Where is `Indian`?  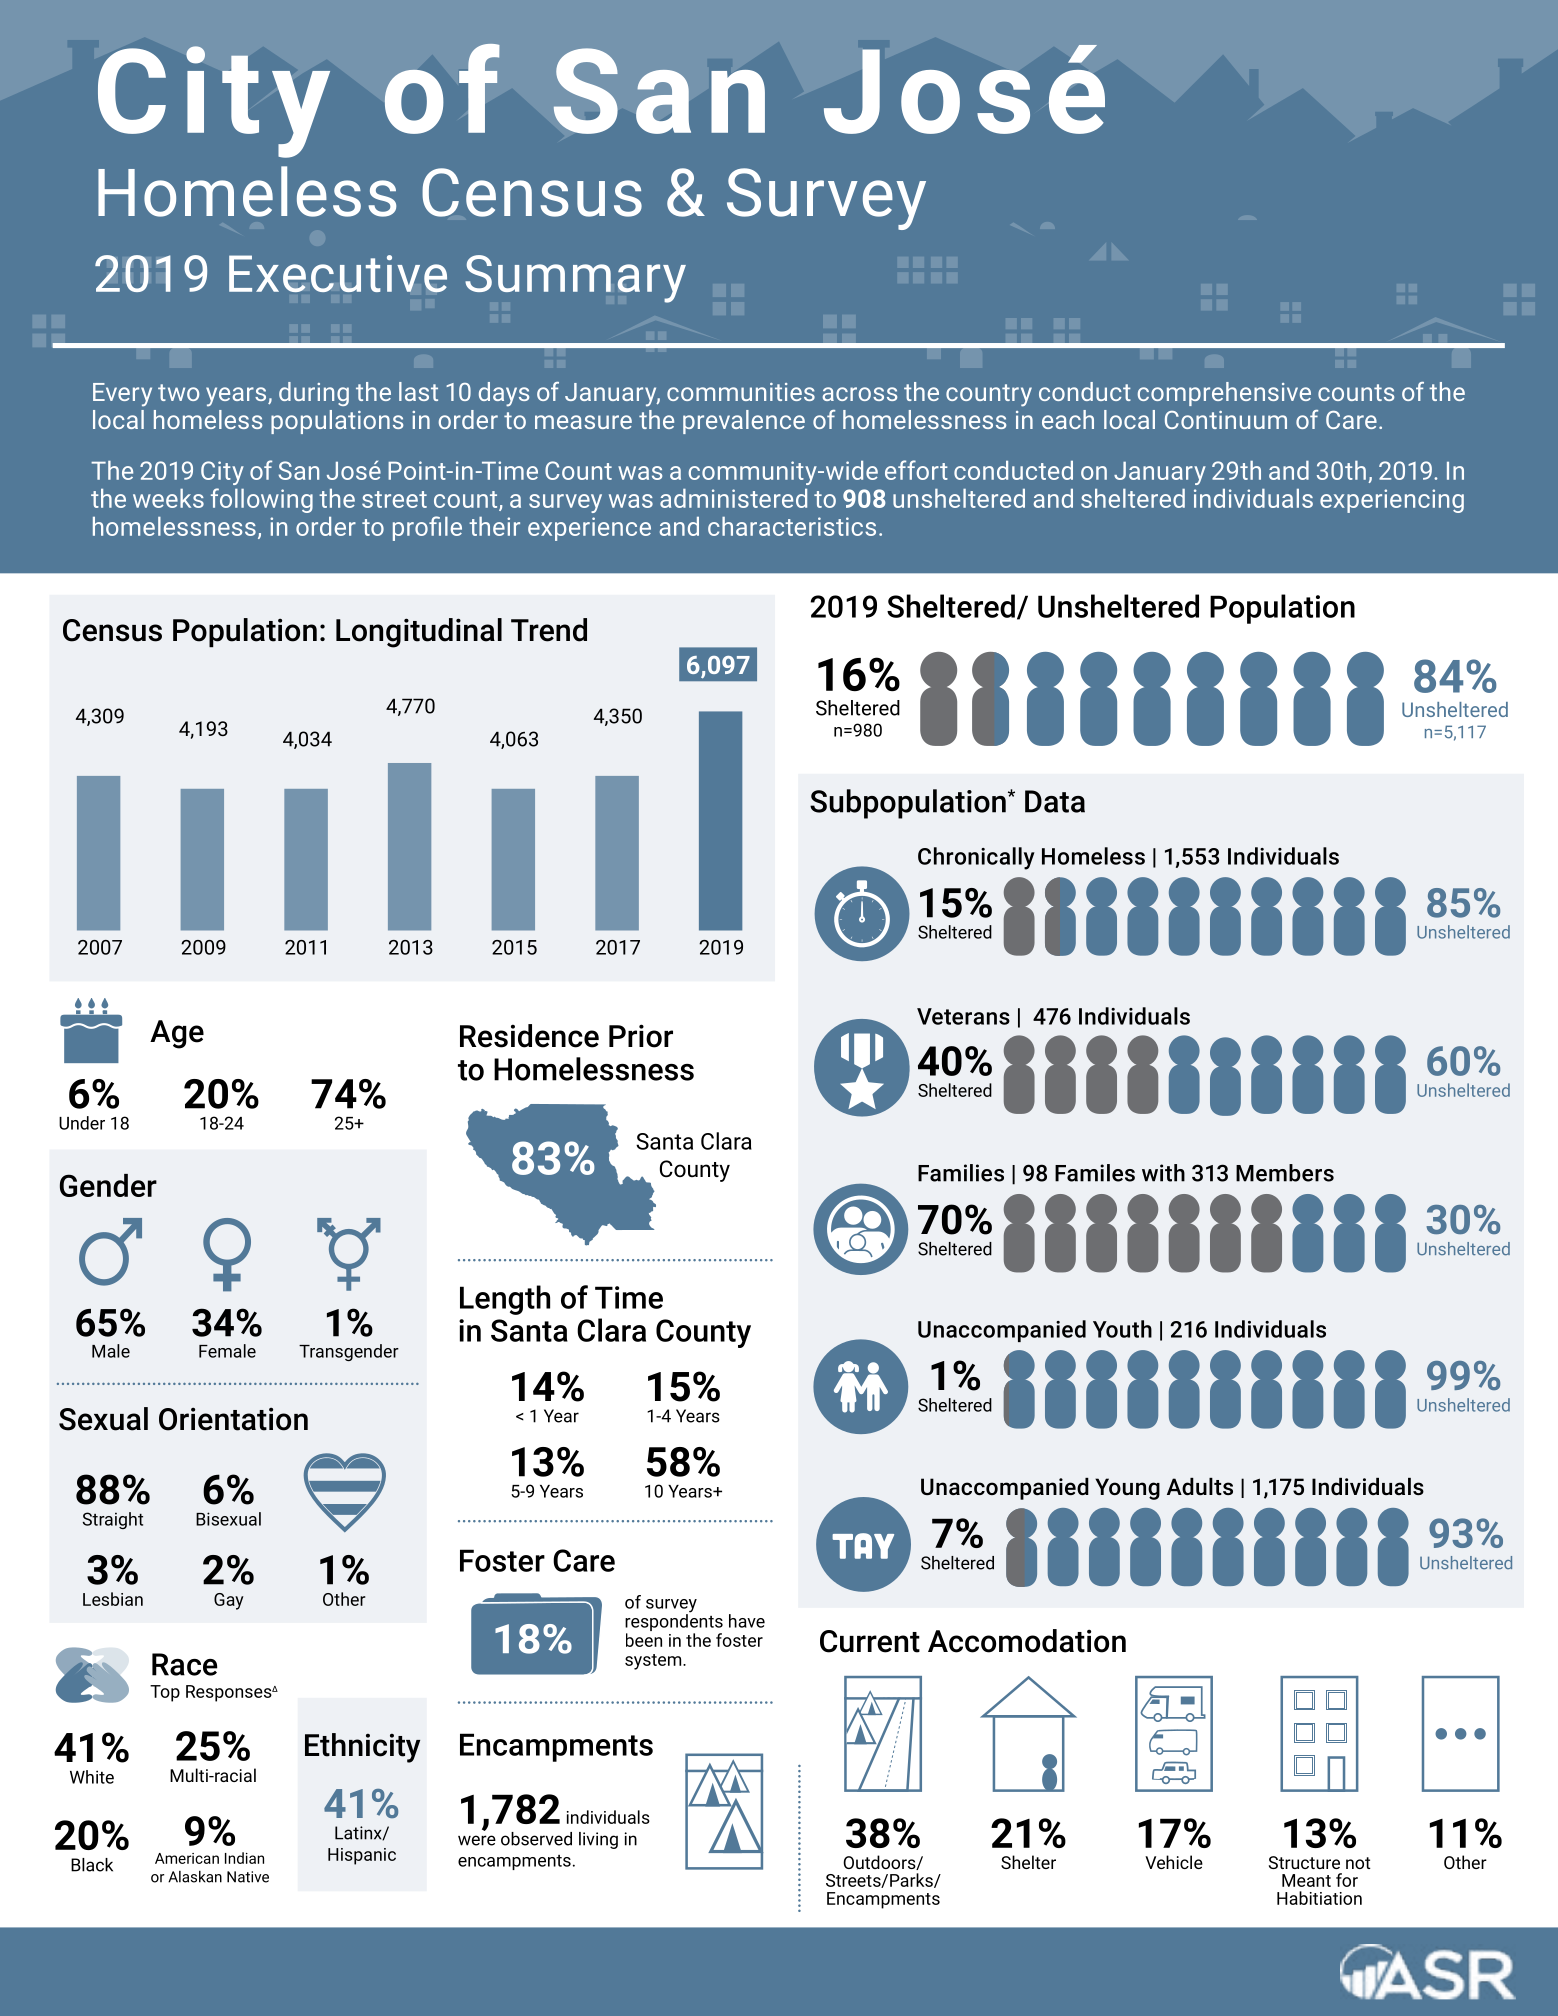 Indian is located at coordinates (244, 1858).
